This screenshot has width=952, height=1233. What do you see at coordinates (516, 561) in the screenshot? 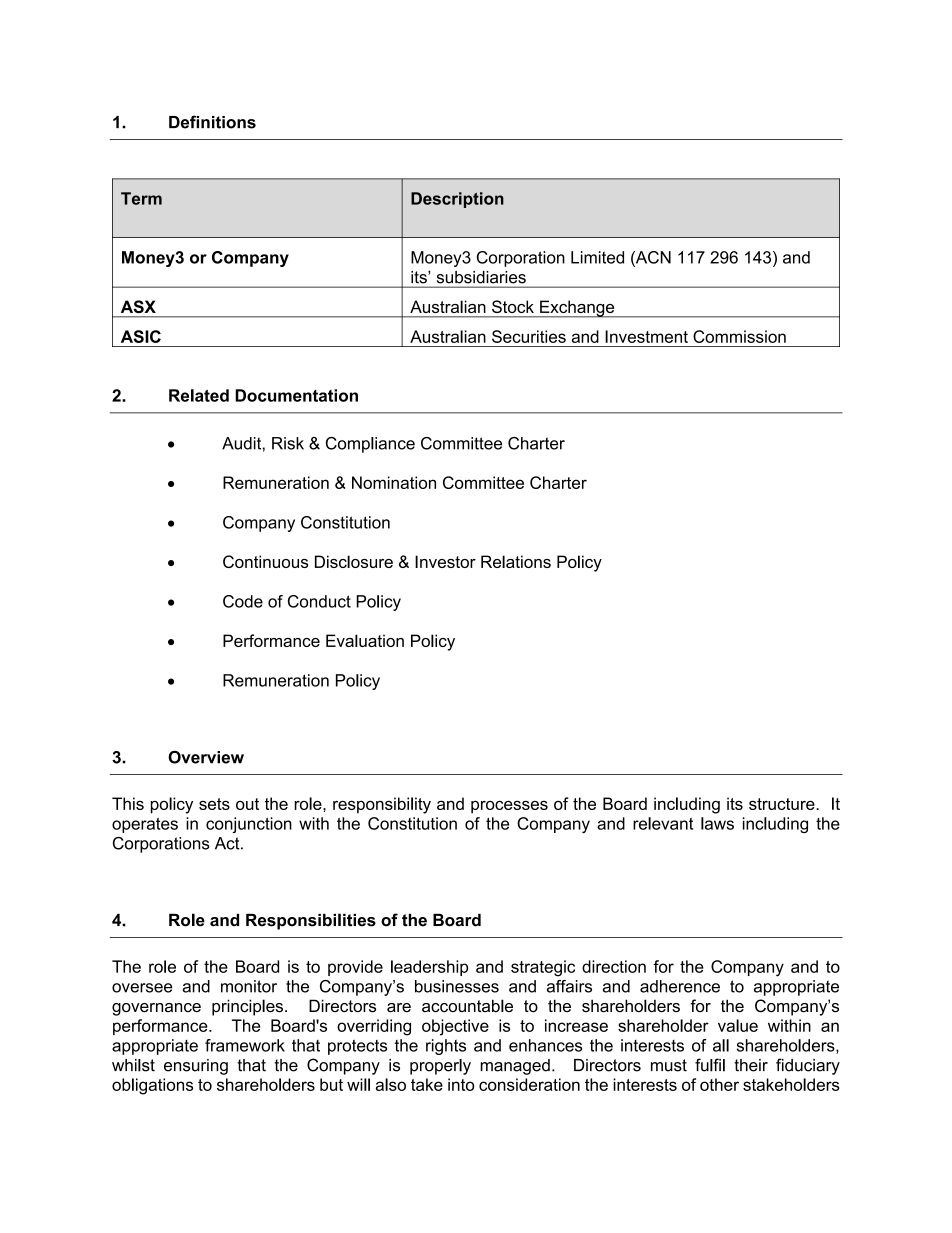
I see `Relations` at bounding box center [516, 561].
